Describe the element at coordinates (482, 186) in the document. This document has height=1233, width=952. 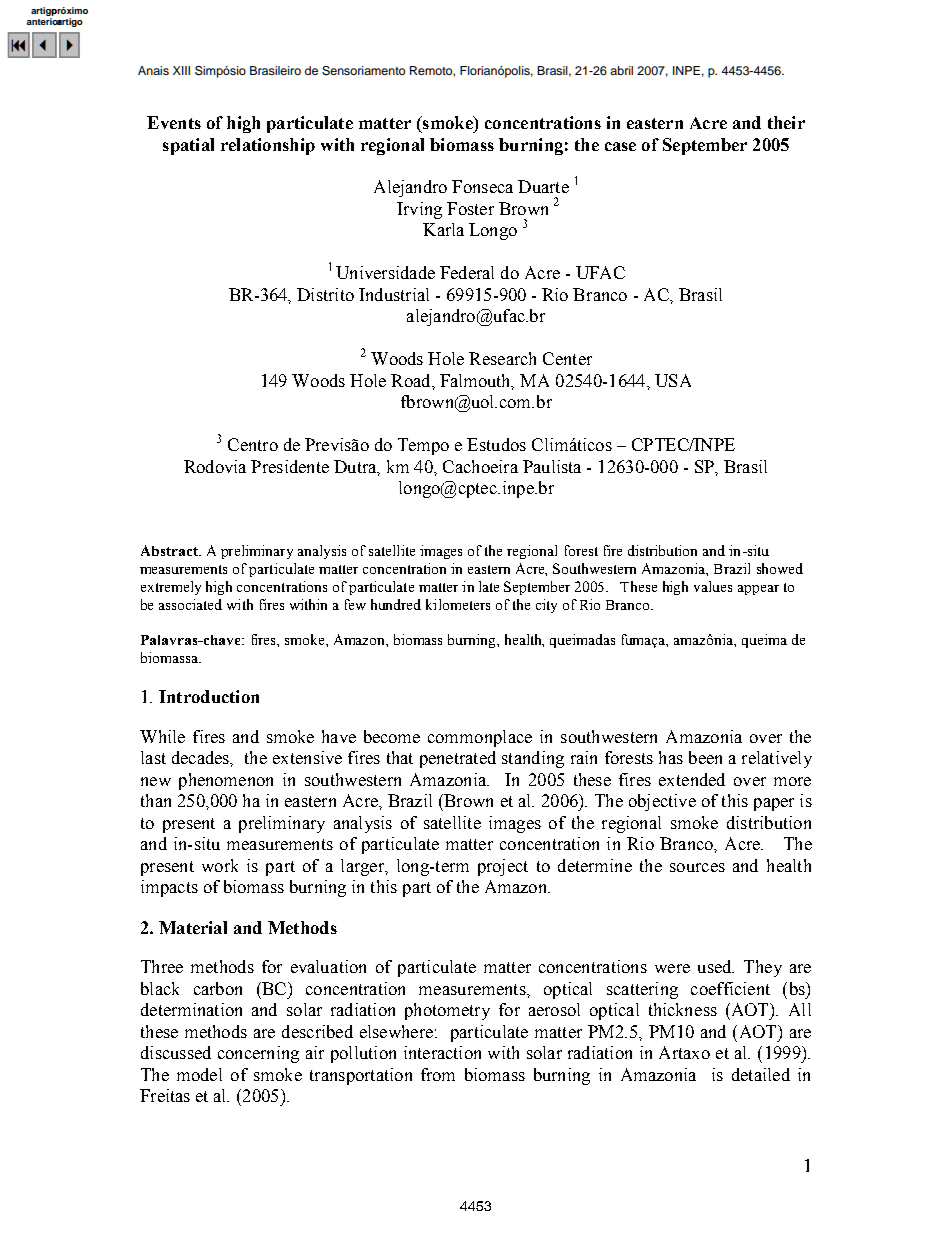
I see `Fonseca` at that location.
